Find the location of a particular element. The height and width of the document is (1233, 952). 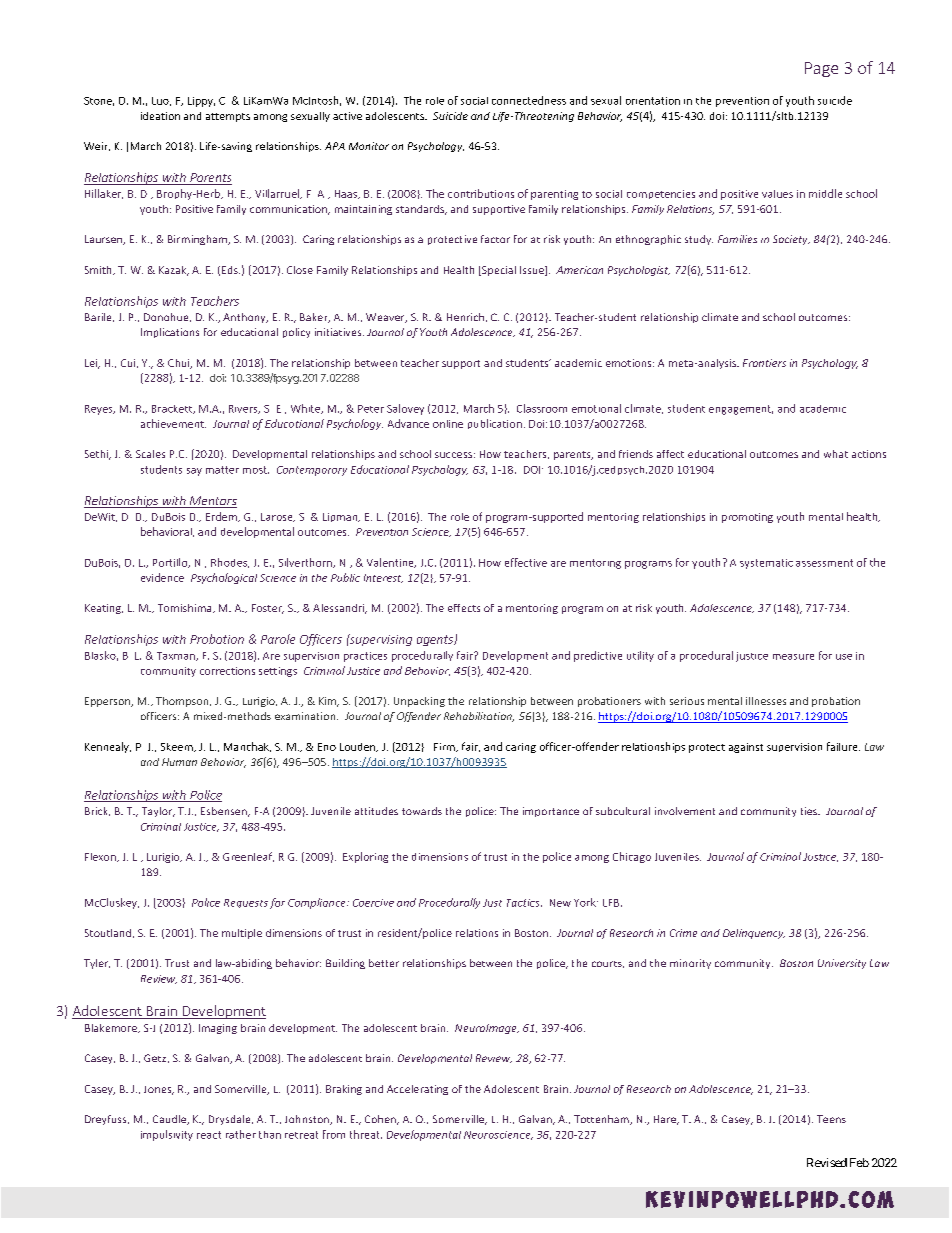

Page is located at coordinates (821, 69).
